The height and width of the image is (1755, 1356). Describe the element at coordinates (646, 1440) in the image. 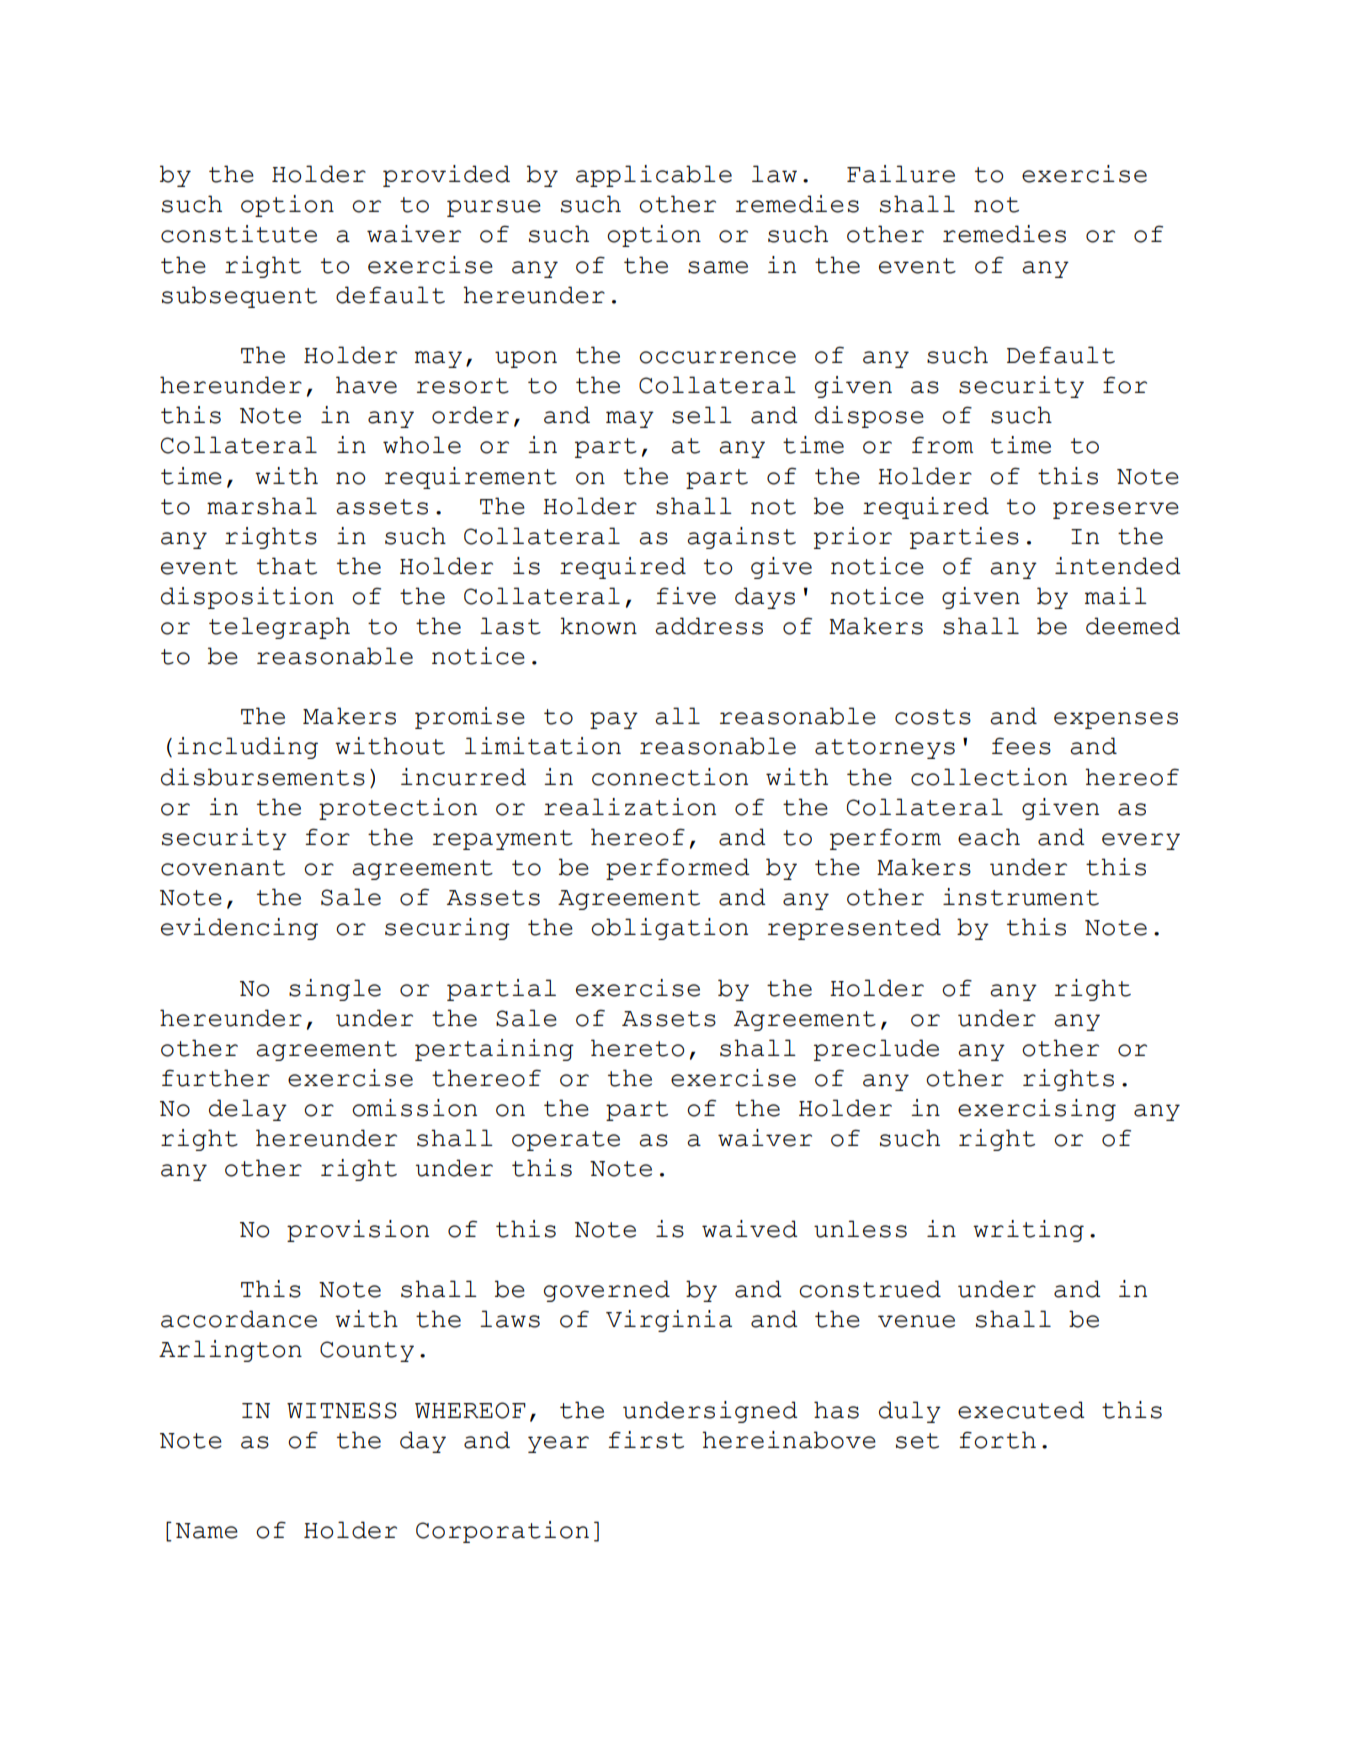

I see `first` at that location.
